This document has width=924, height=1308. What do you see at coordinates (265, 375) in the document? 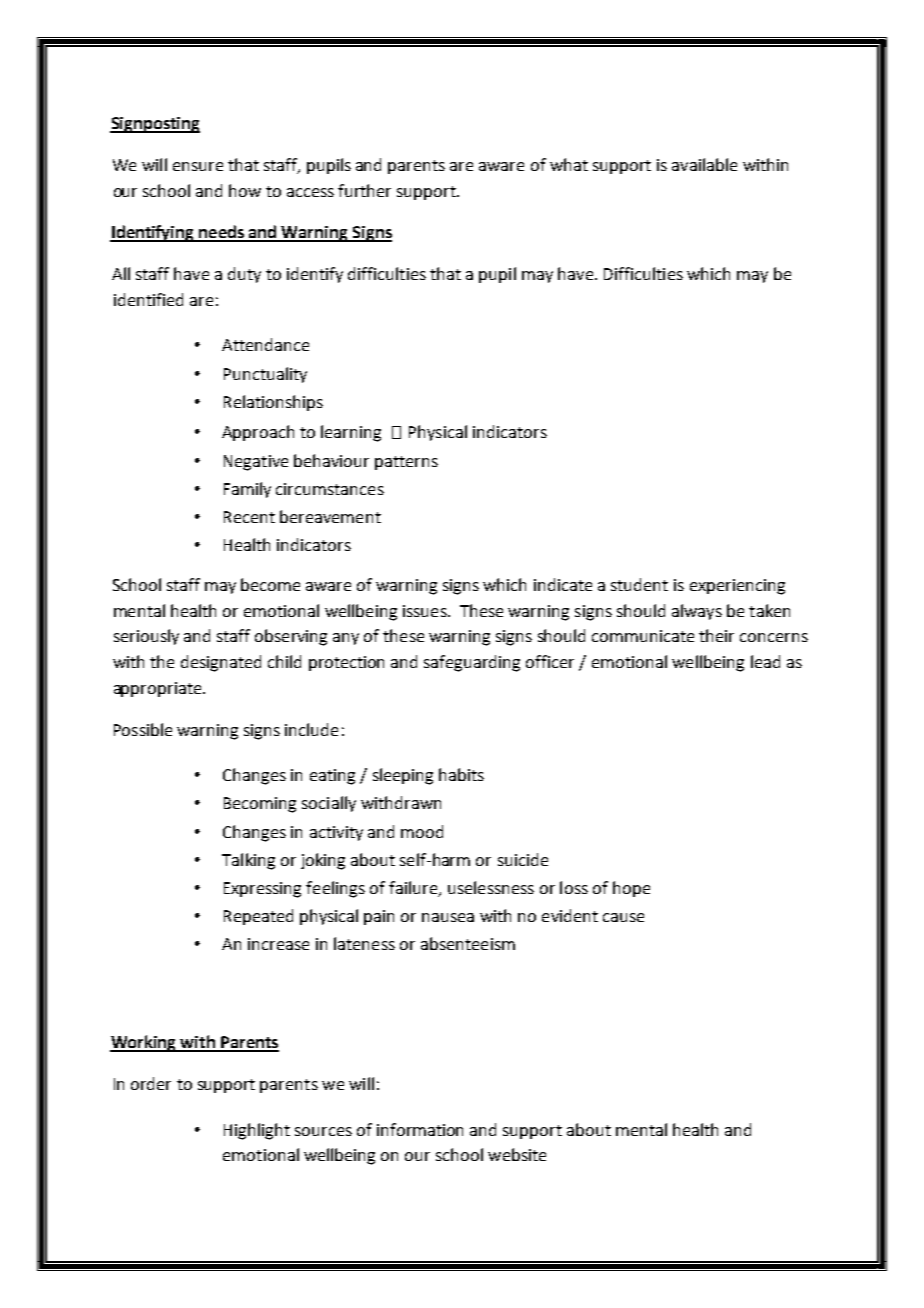
I see `Punctuality` at bounding box center [265, 375].
